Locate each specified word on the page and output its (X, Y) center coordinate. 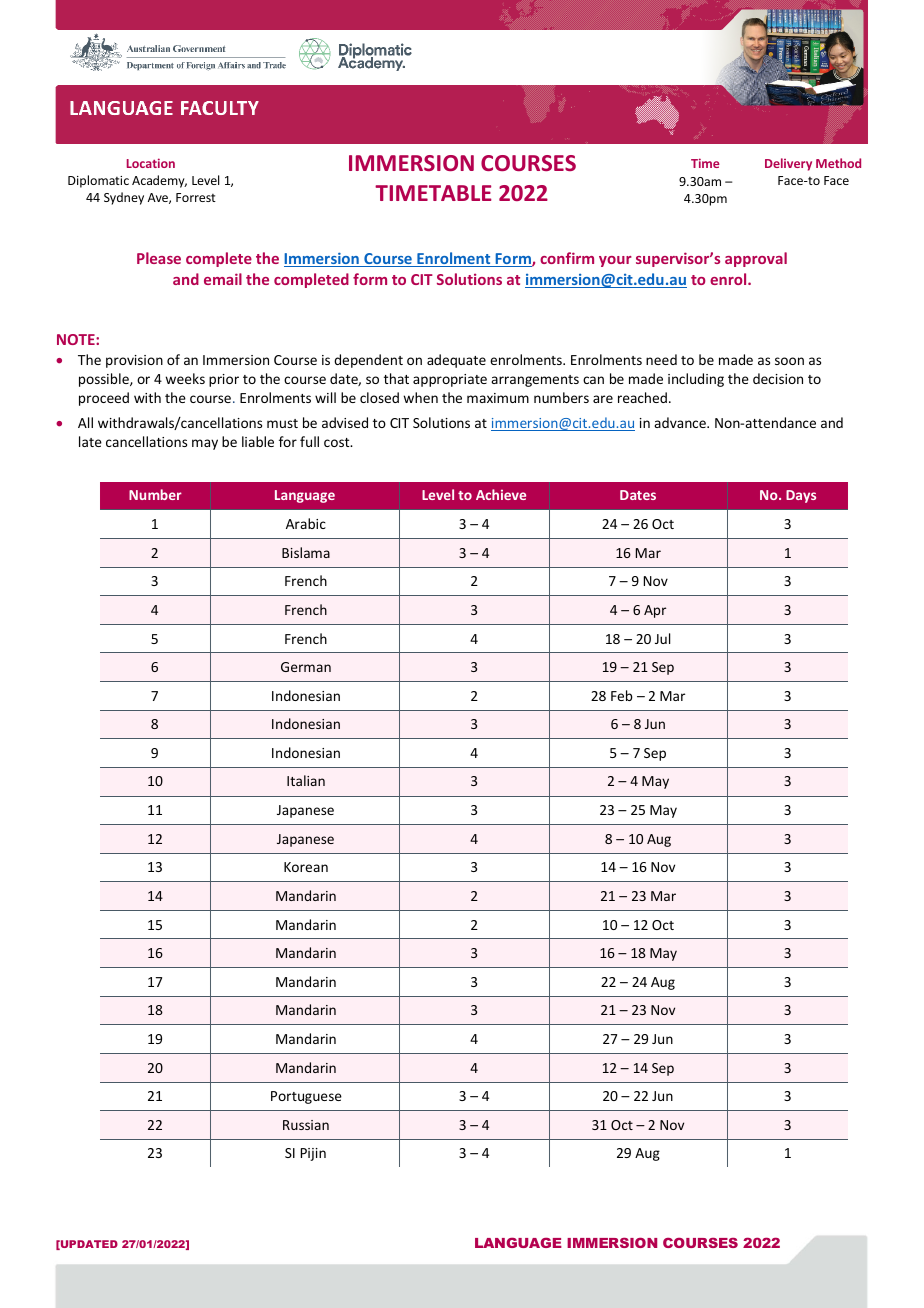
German (306, 667)
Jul (662, 638)
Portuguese (306, 1097)
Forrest (196, 197)
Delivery (788, 164)
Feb (622, 695)
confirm (567, 258)
